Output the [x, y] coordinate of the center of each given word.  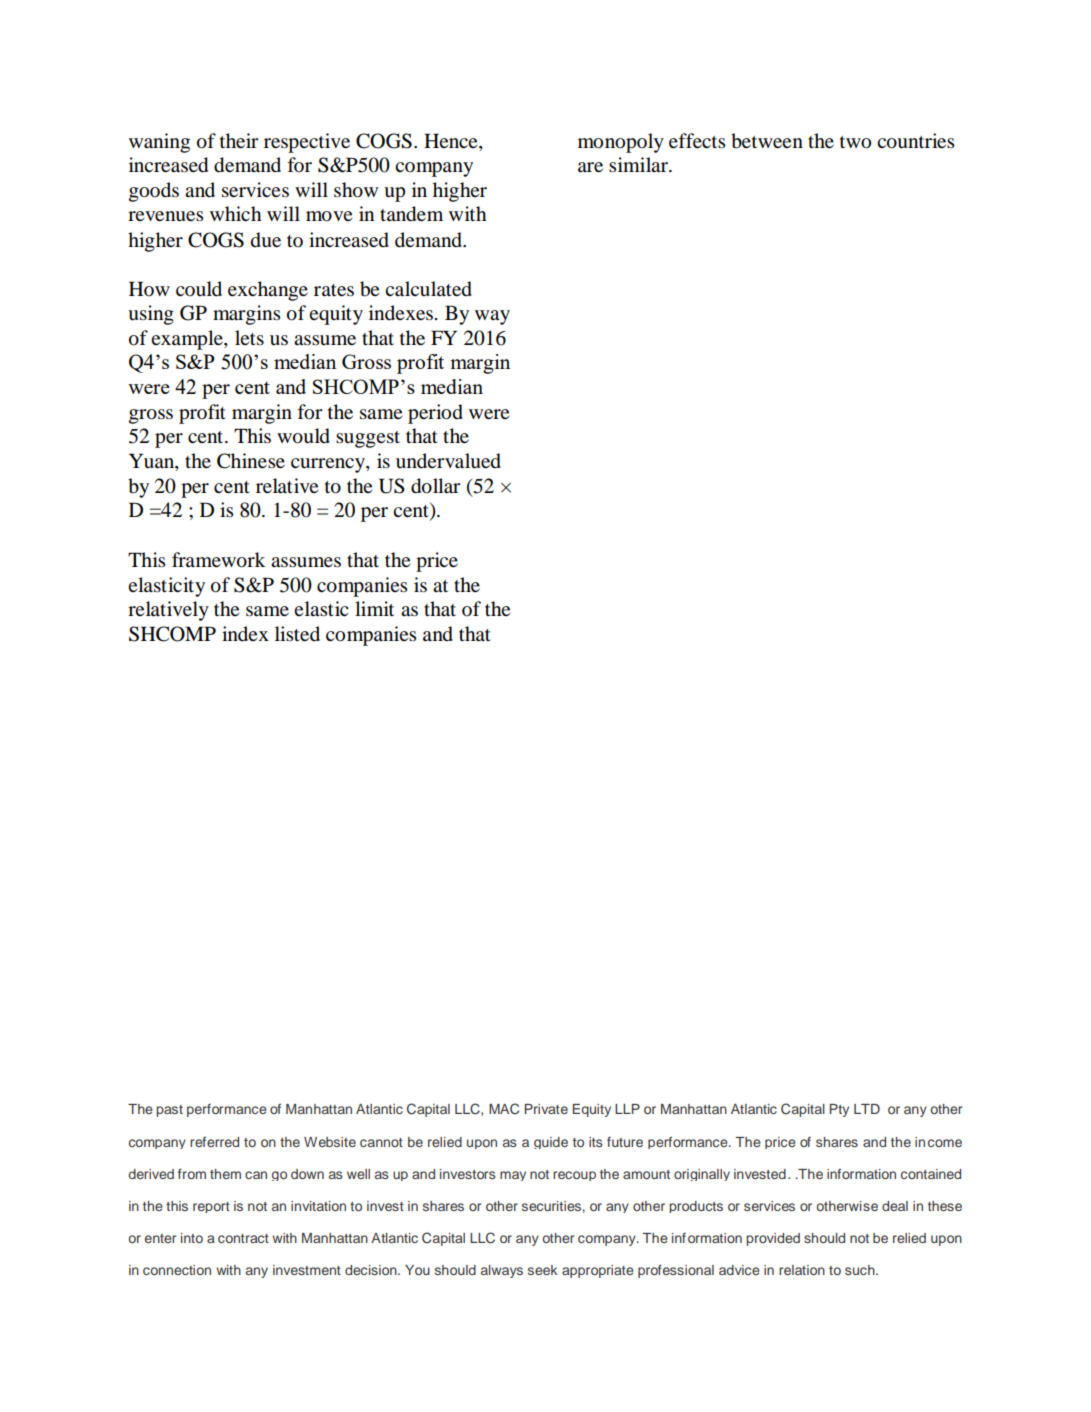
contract [243, 1238]
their [239, 140]
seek [542, 1270]
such [861, 1270]
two [855, 142]
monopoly [621, 143]
